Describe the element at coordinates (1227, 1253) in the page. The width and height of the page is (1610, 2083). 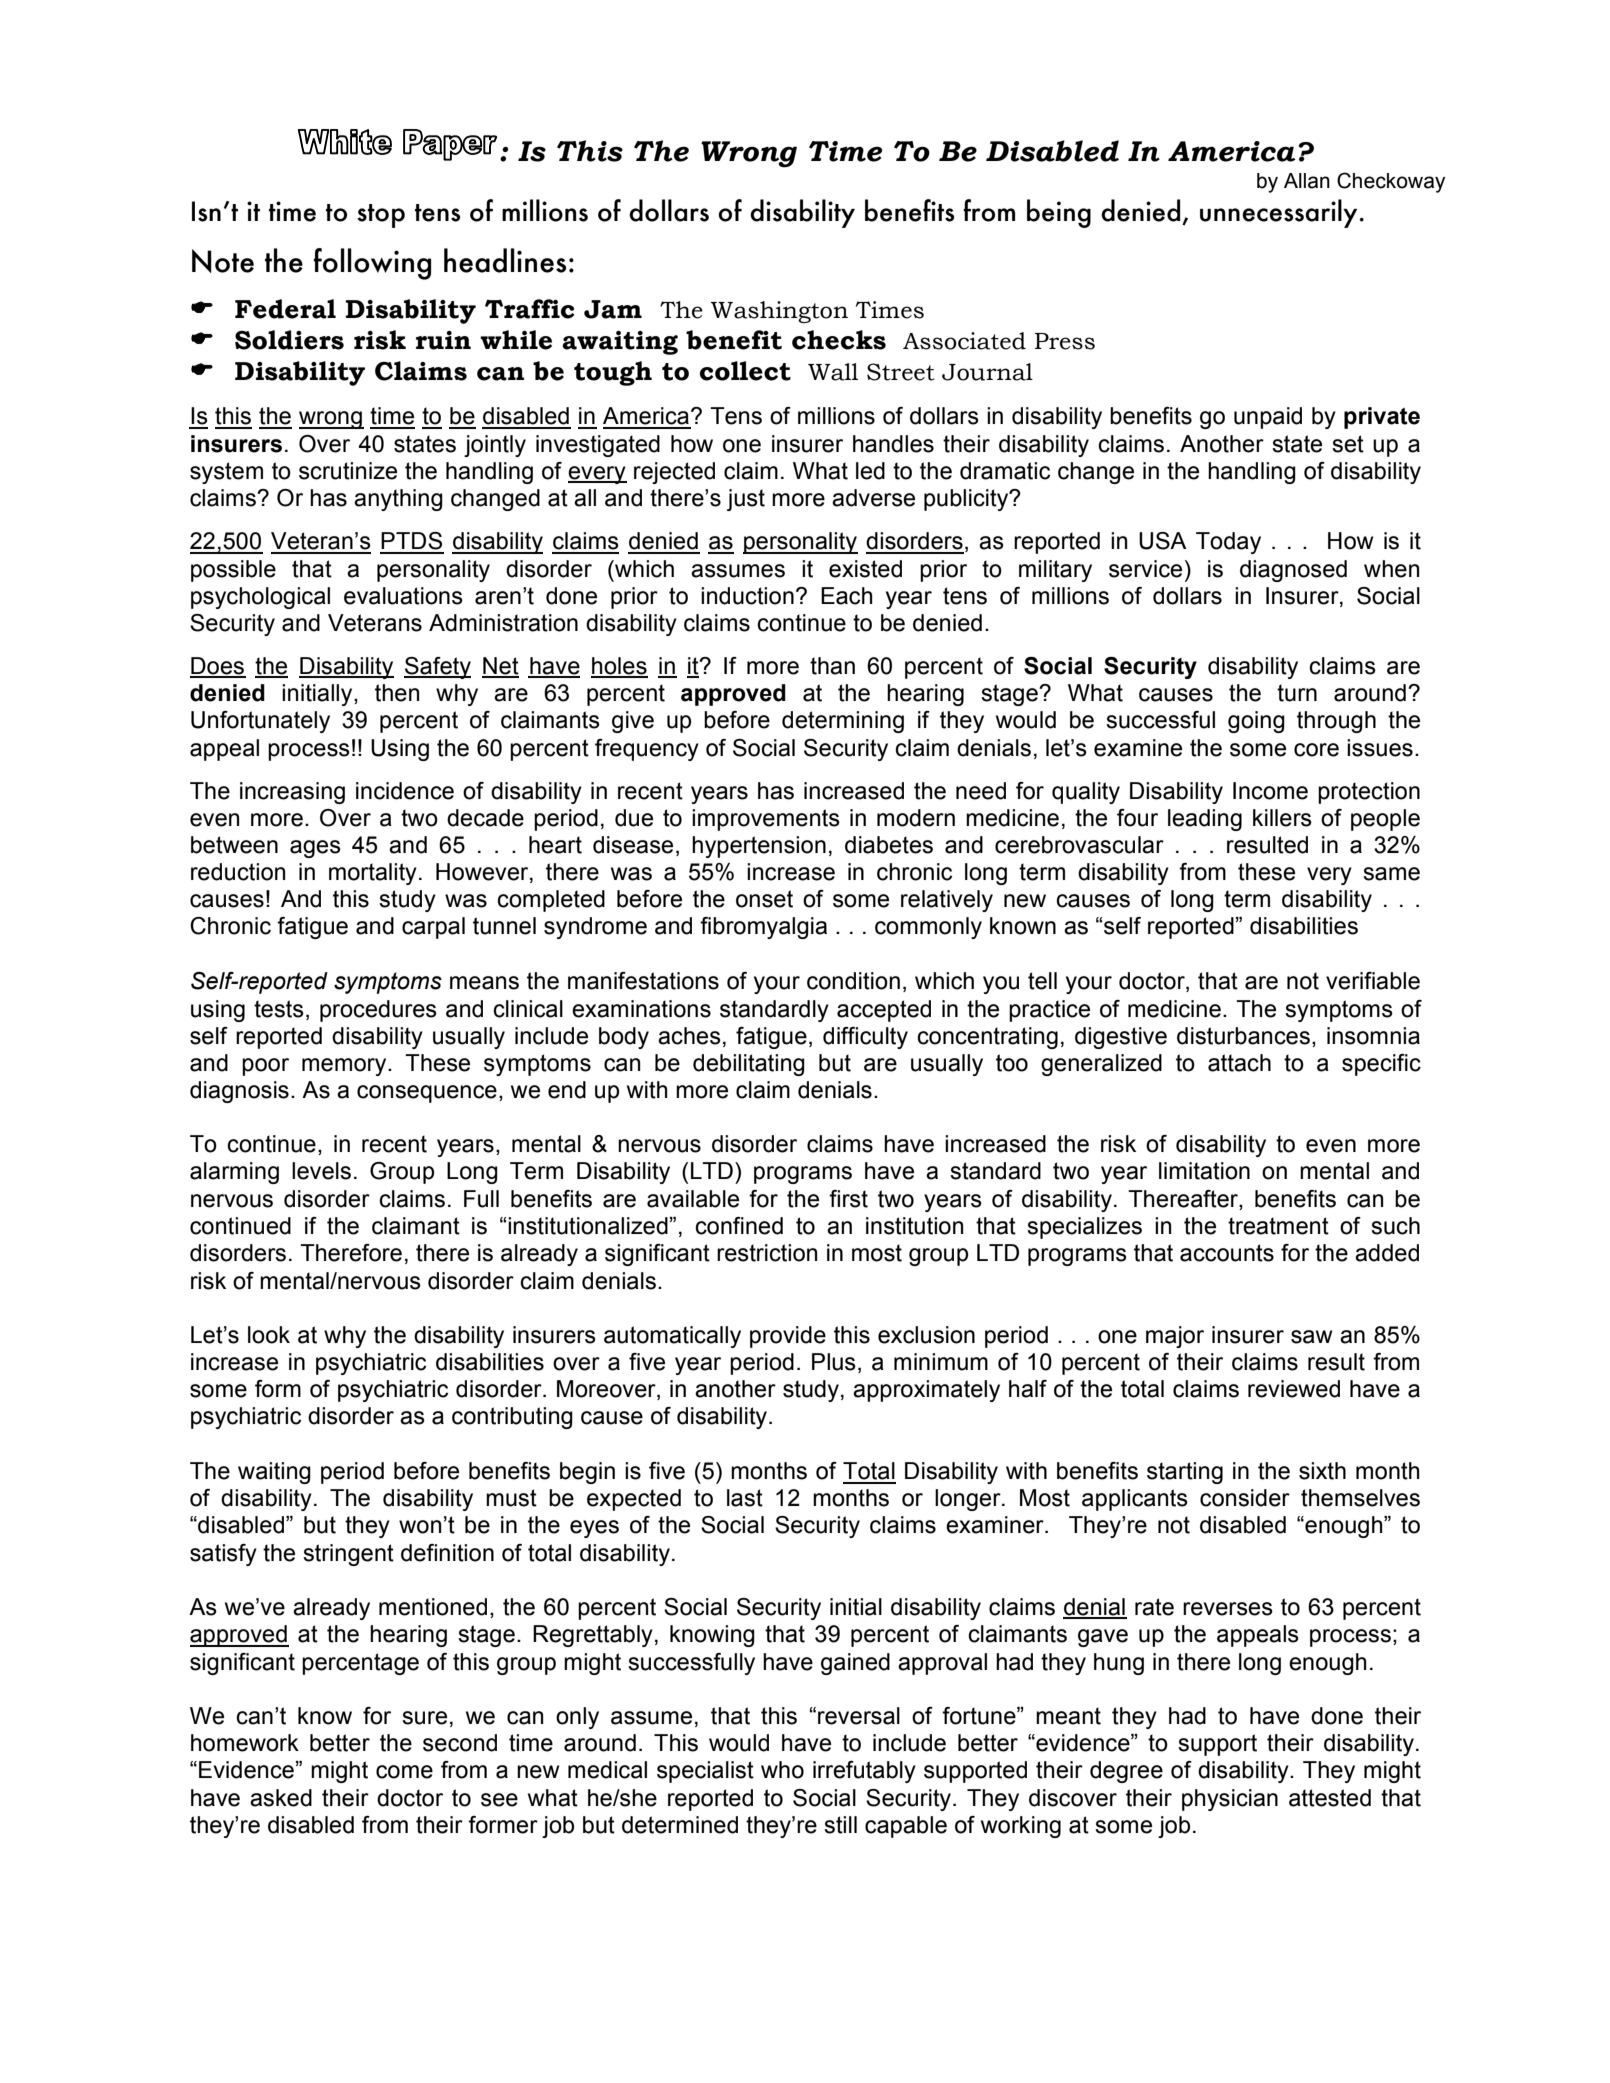
I see `accounts` at that location.
